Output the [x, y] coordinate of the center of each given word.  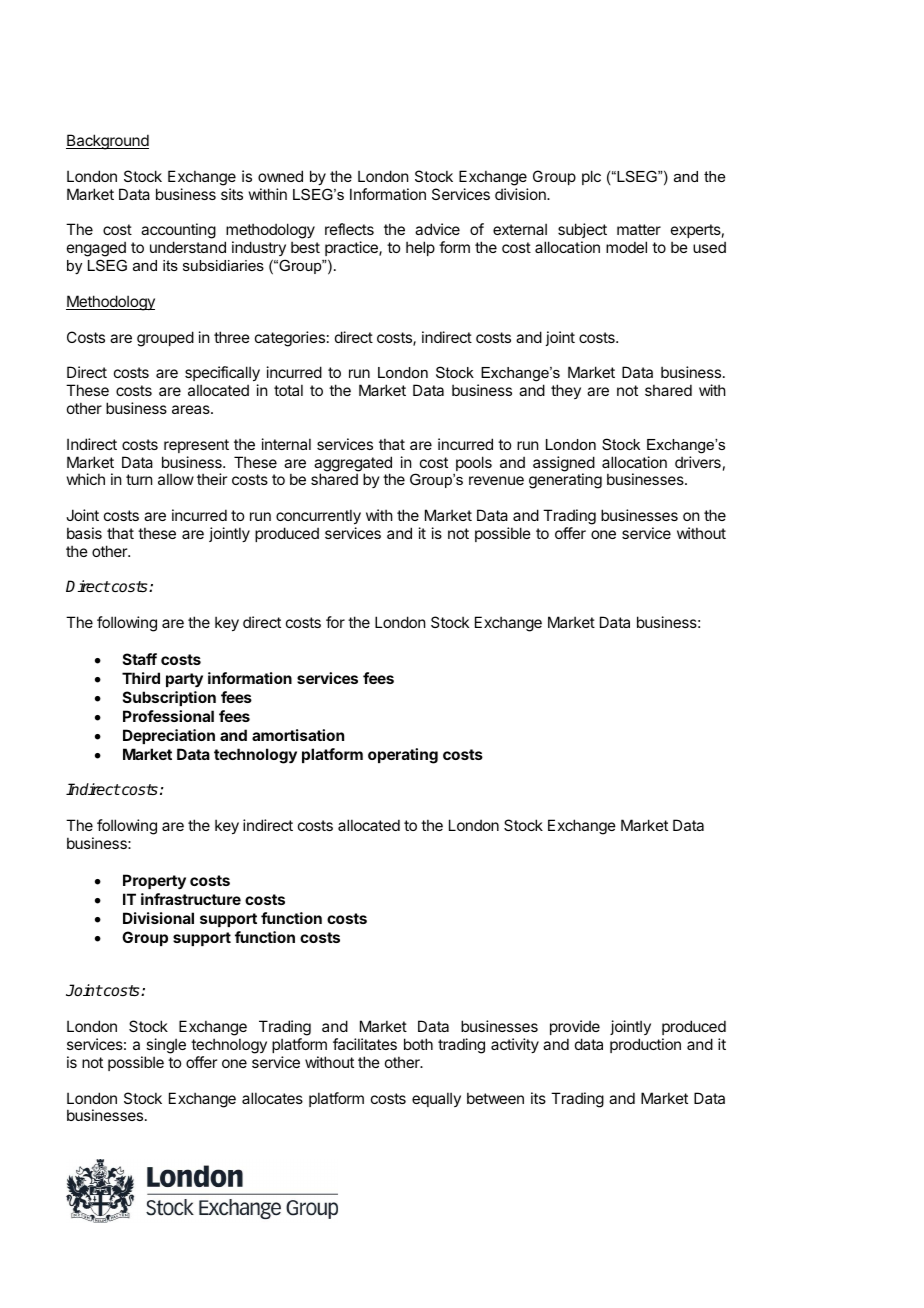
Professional [168, 716]
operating [403, 756]
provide [575, 1027]
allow [176, 479]
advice [437, 229]
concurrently [318, 516]
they [566, 391]
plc [591, 177]
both [418, 1044]
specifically [222, 373]
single [166, 1046]
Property [154, 882]
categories [290, 339]
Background [107, 142]
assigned [564, 465]
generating [565, 481]
